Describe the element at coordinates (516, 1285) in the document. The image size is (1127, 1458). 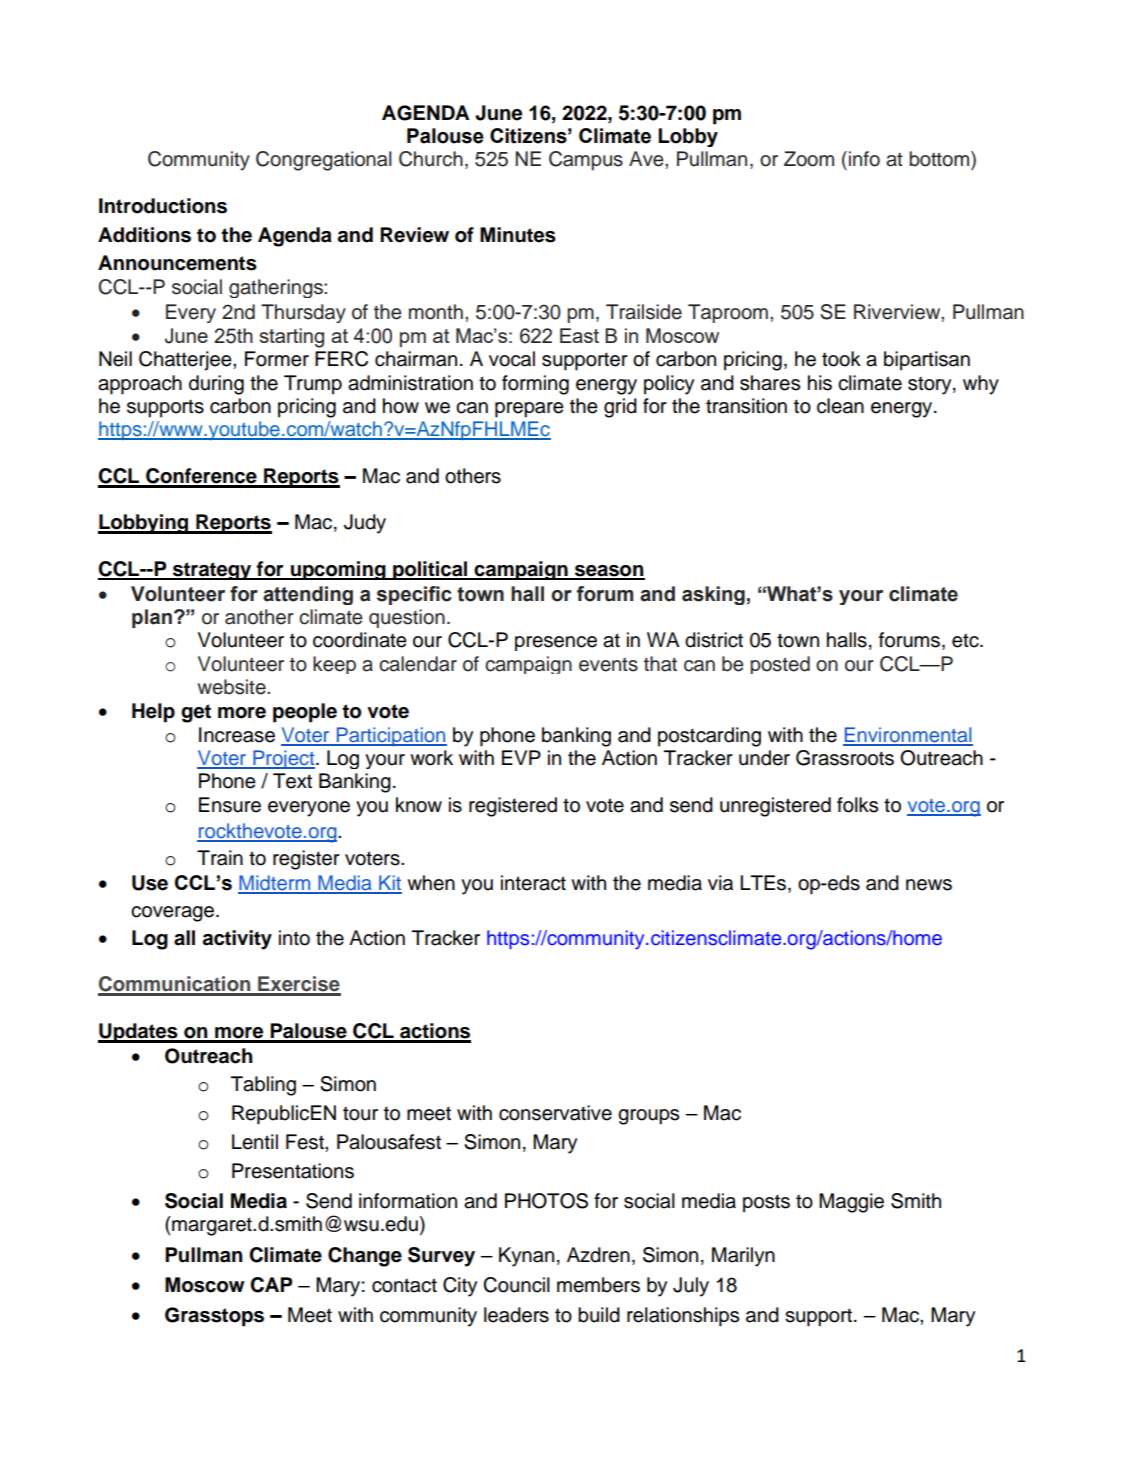
I see `Council` at that location.
